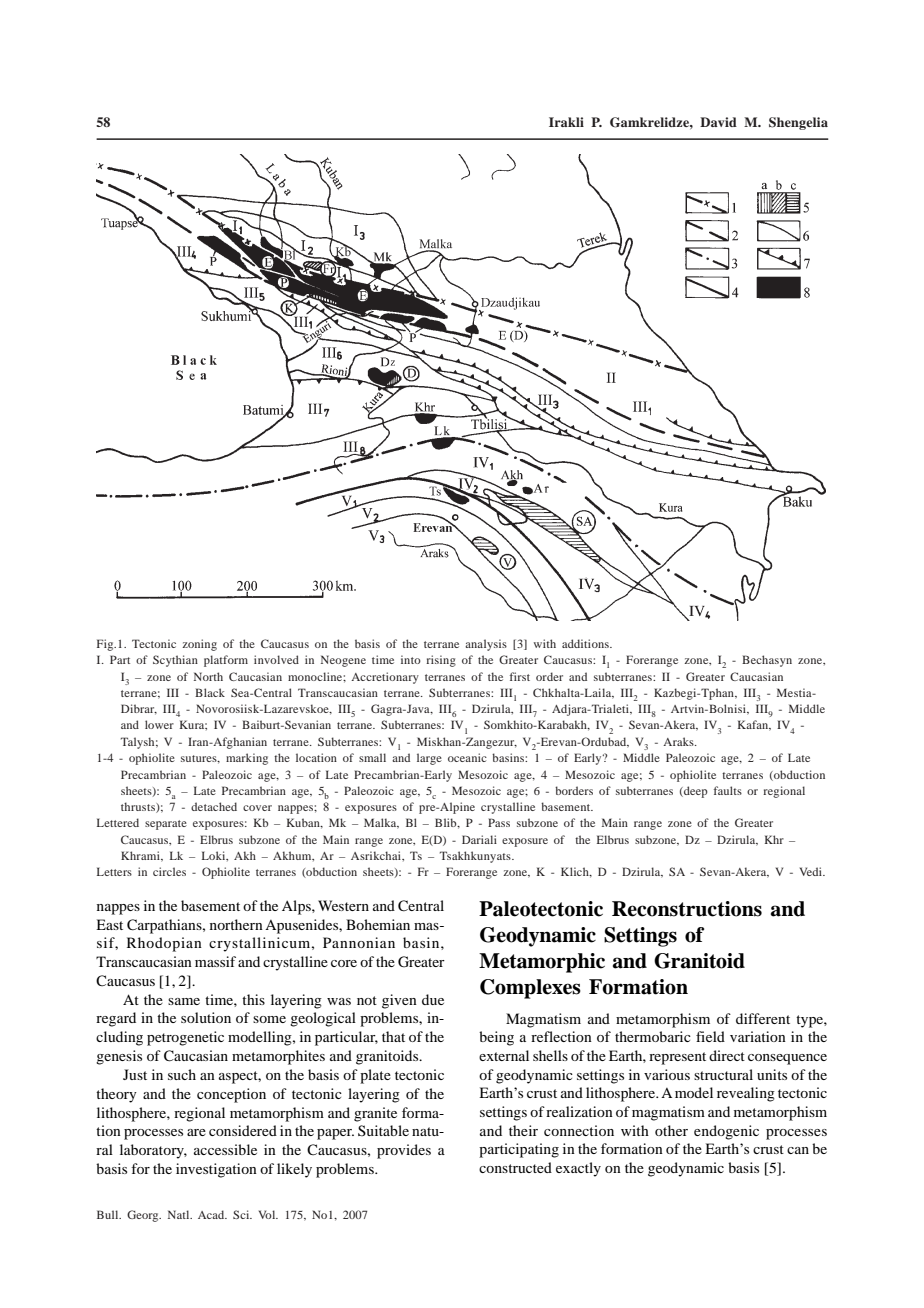 The width and height of the image is (924, 1308). I want to click on rising, so click(441, 661).
